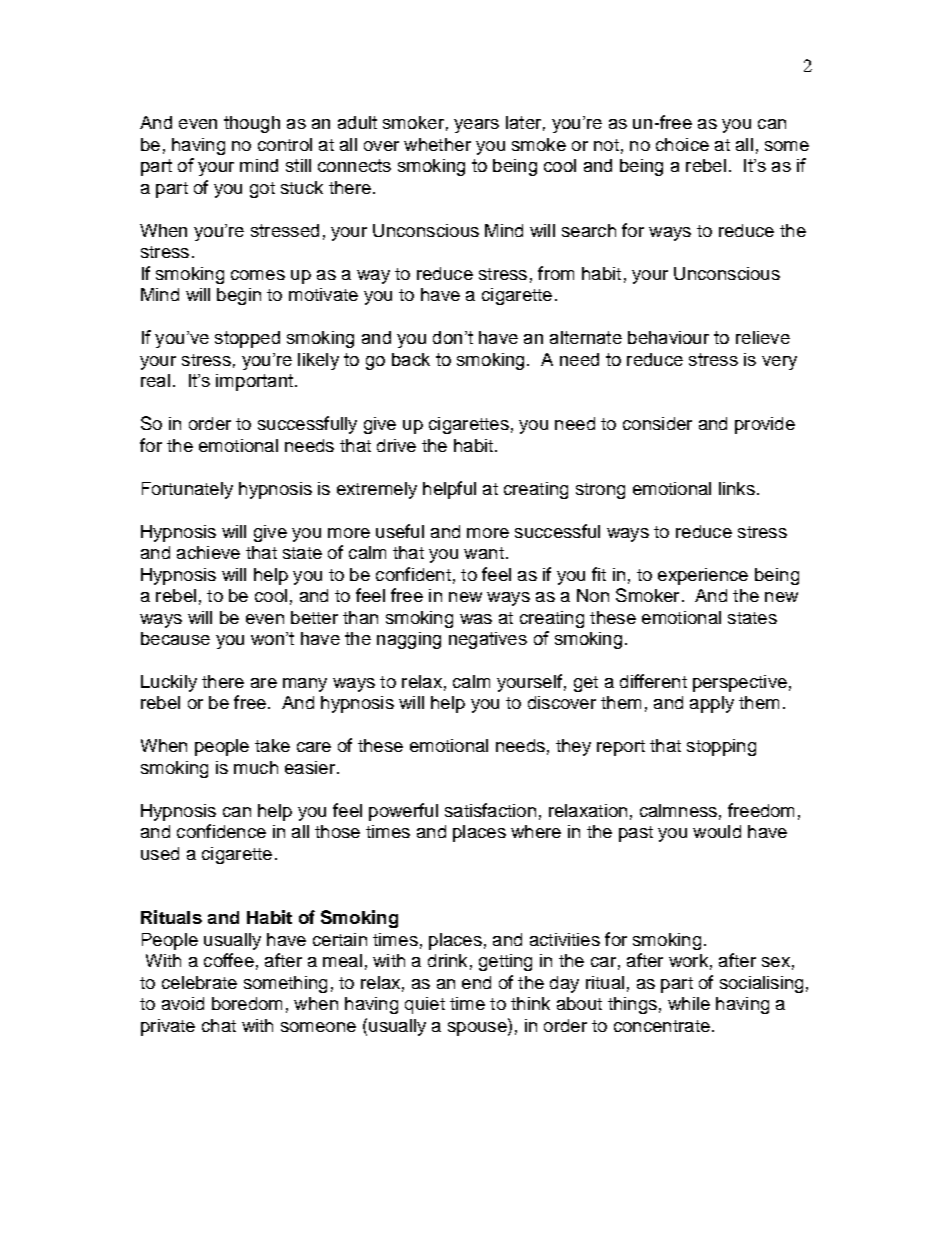 The height and width of the image is (1233, 952). Describe the element at coordinates (490, 810) in the image. I see `satisfaction` at that location.
